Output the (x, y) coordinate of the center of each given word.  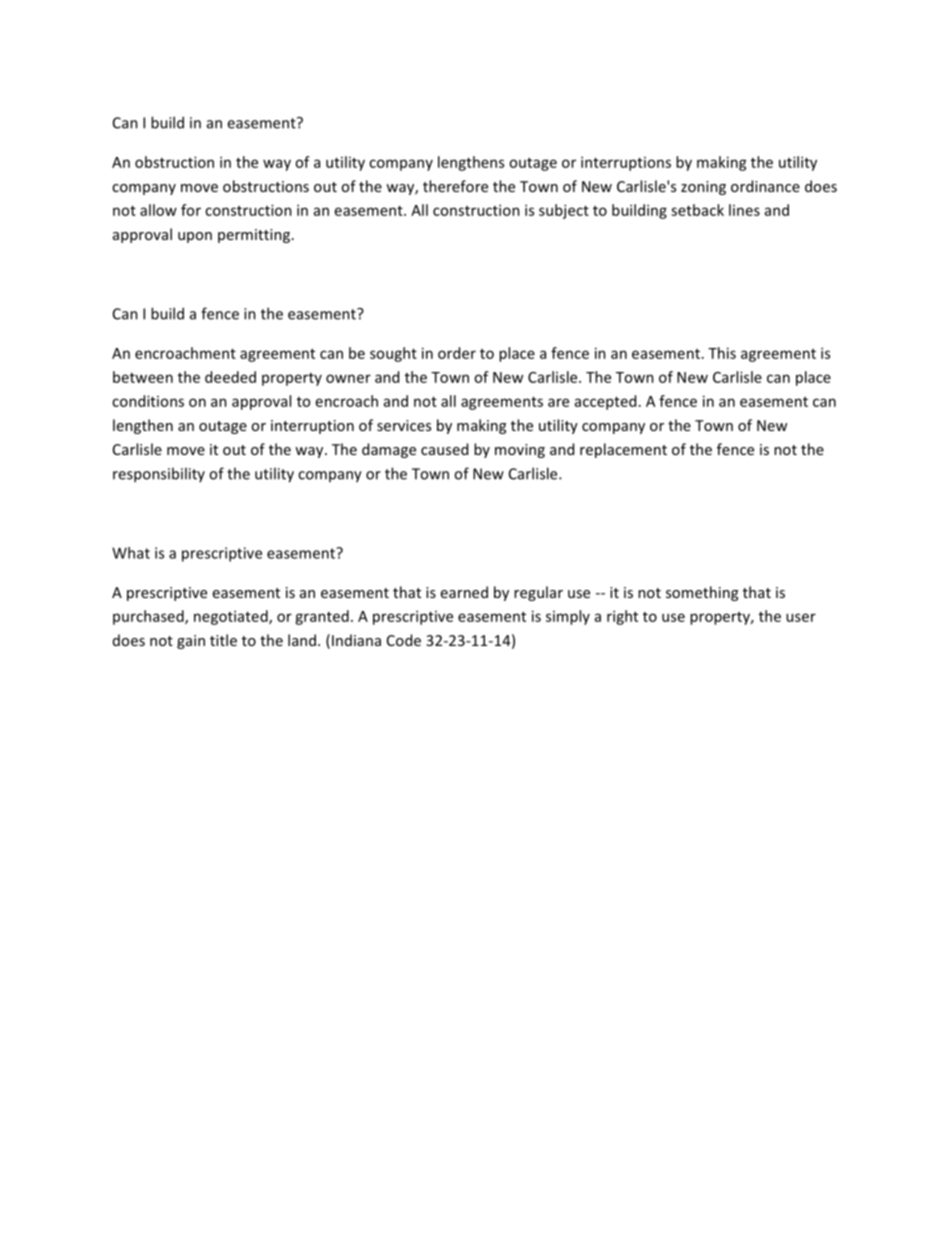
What (131, 553)
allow (158, 210)
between (143, 377)
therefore (455, 186)
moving (520, 451)
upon (195, 237)
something (702, 593)
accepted (605, 402)
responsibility (159, 475)
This (722, 353)
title (223, 640)
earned (464, 592)
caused (444, 449)
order (457, 353)
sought (393, 354)
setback (697, 210)
